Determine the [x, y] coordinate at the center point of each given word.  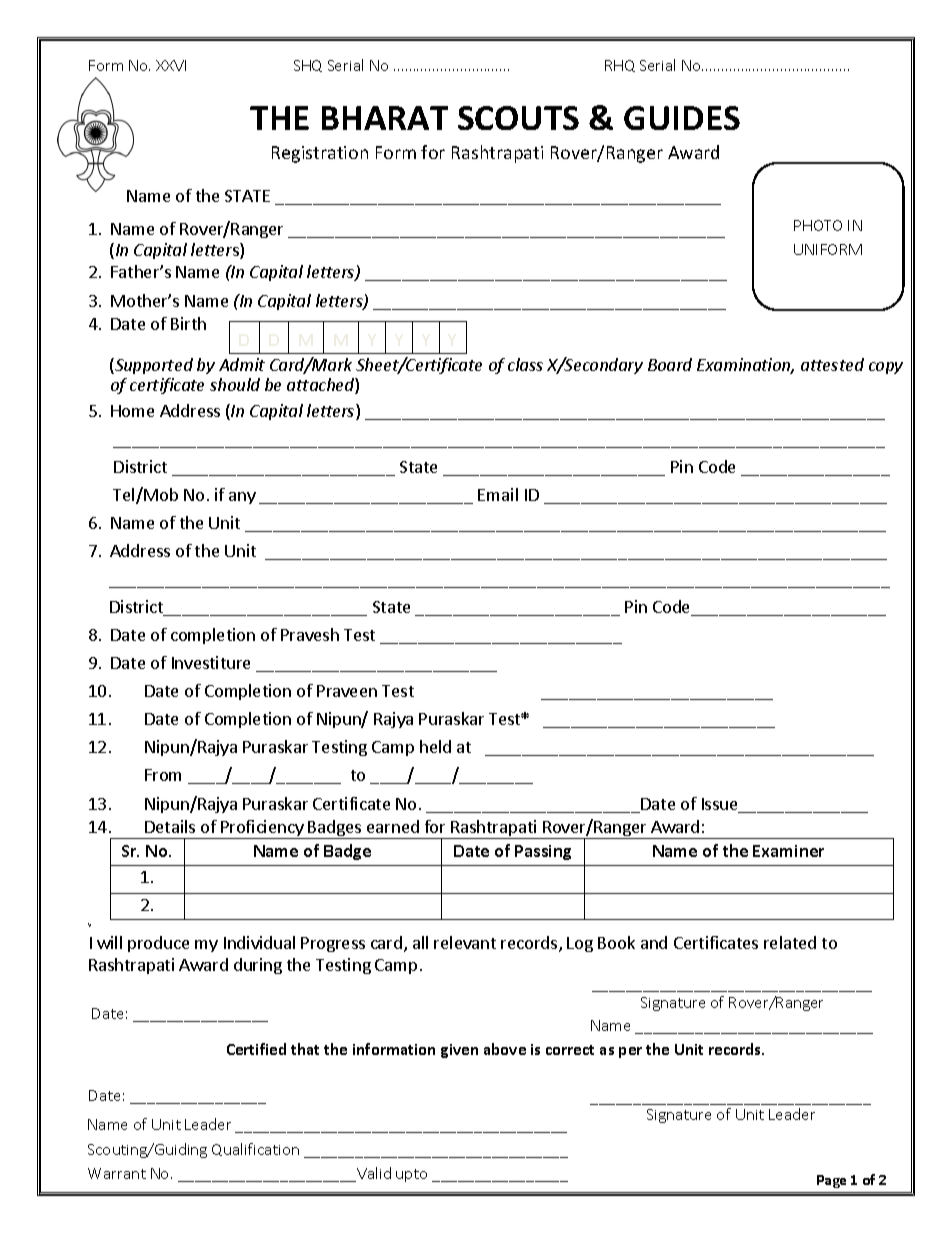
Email [498, 494]
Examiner [788, 851]
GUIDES [682, 118]
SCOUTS [518, 118]
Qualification [255, 1149]
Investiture [211, 662]
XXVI [171, 65]
